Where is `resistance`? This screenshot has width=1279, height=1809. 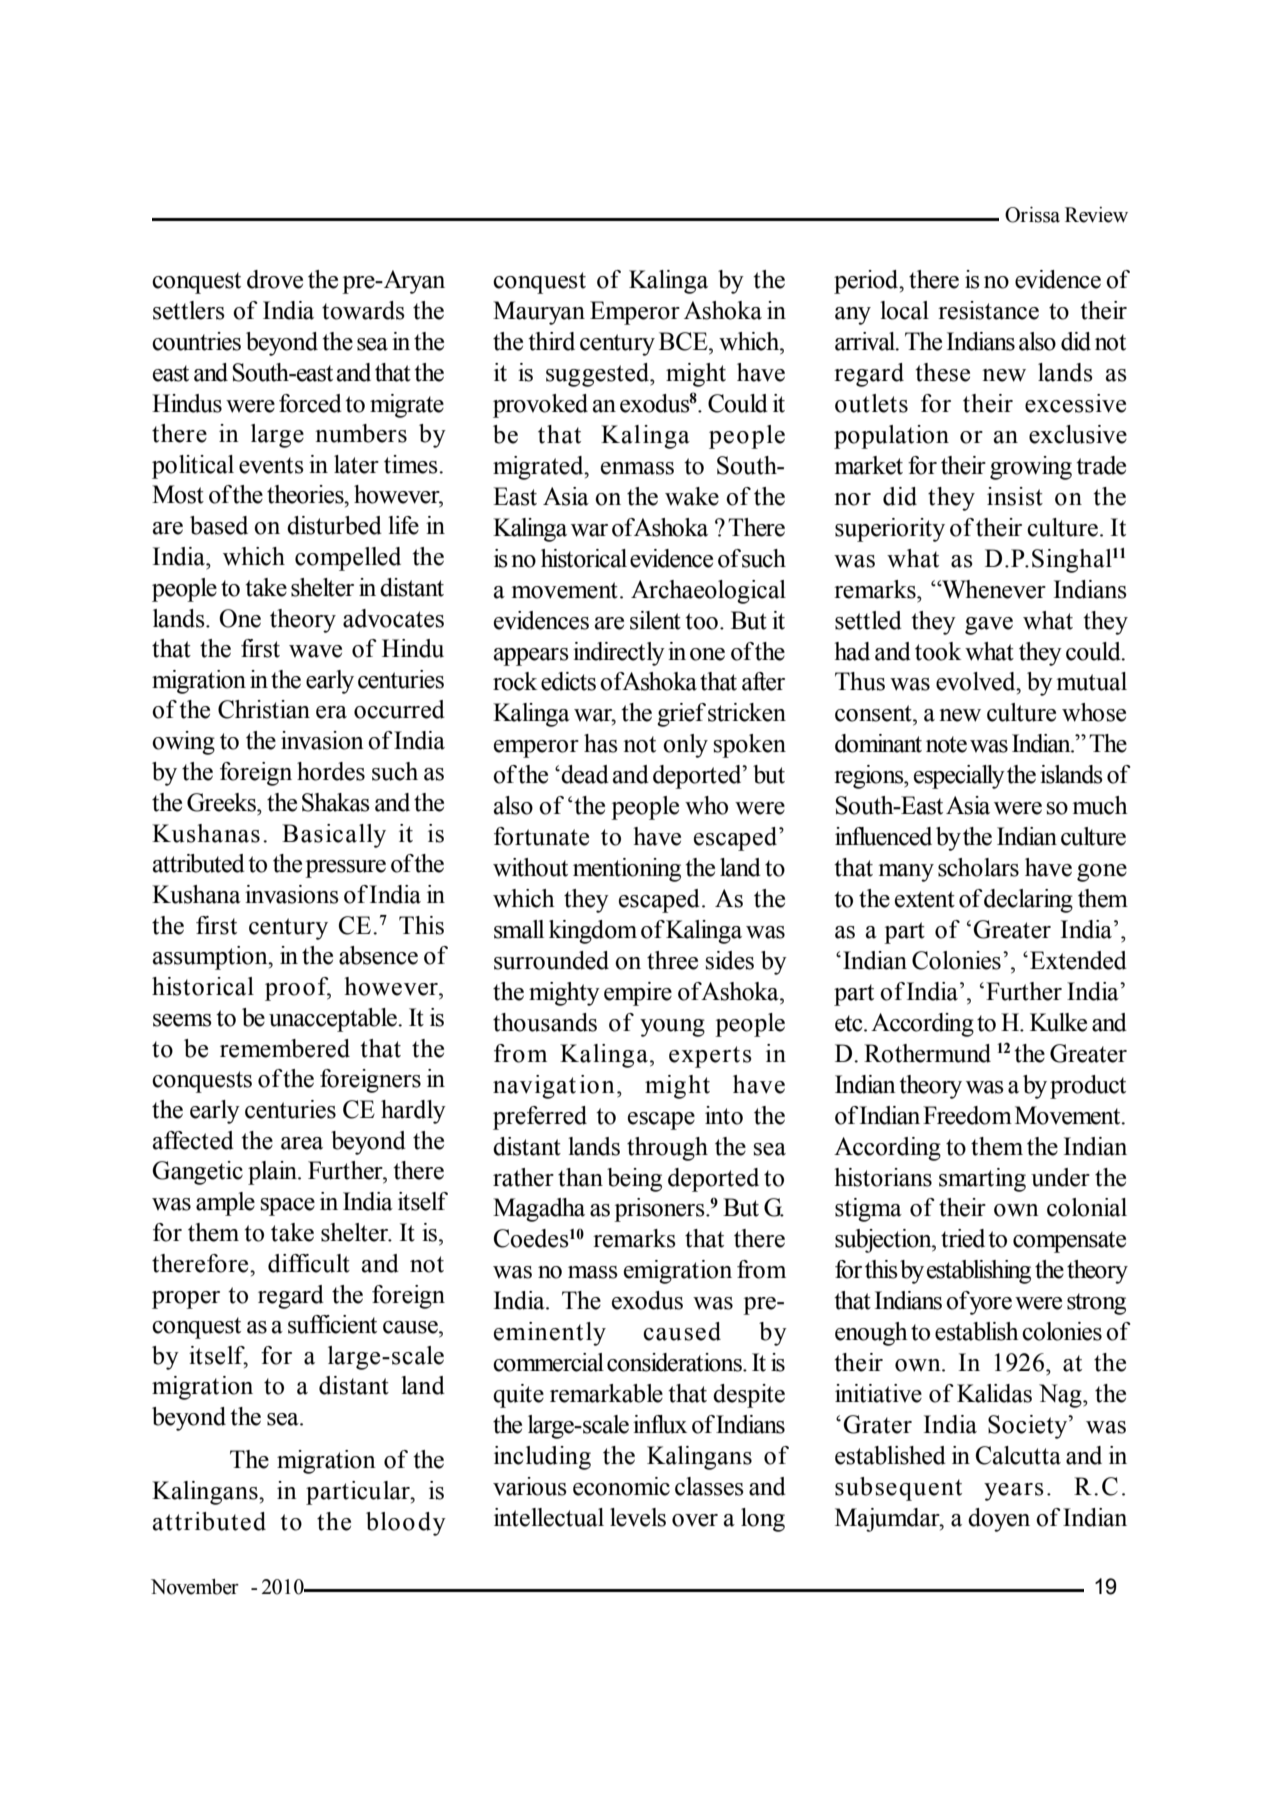
resistance is located at coordinates (988, 310).
